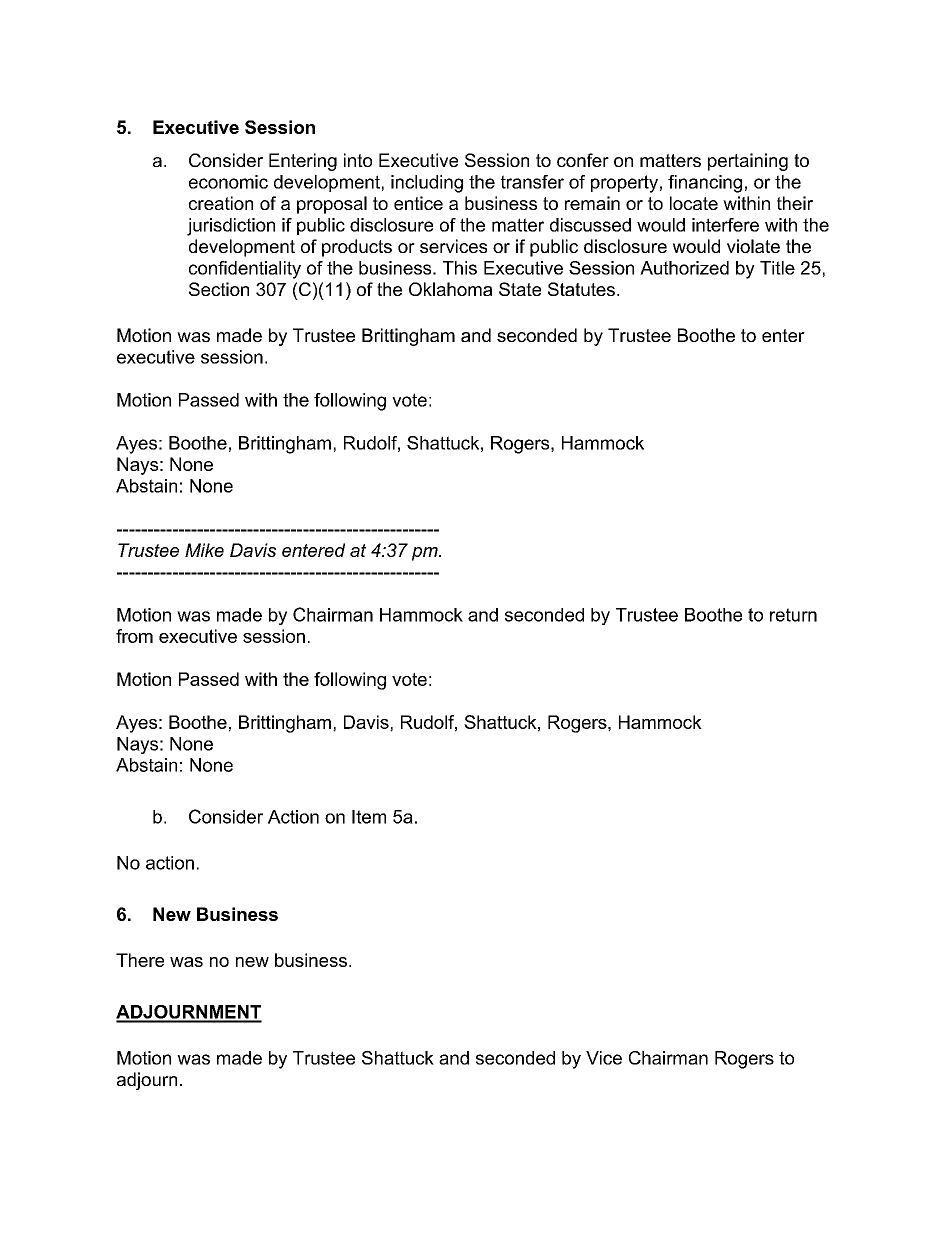  What do you see at coordinates (793, 615) in the page?
I see `return` at bounding box center [793, 615].
